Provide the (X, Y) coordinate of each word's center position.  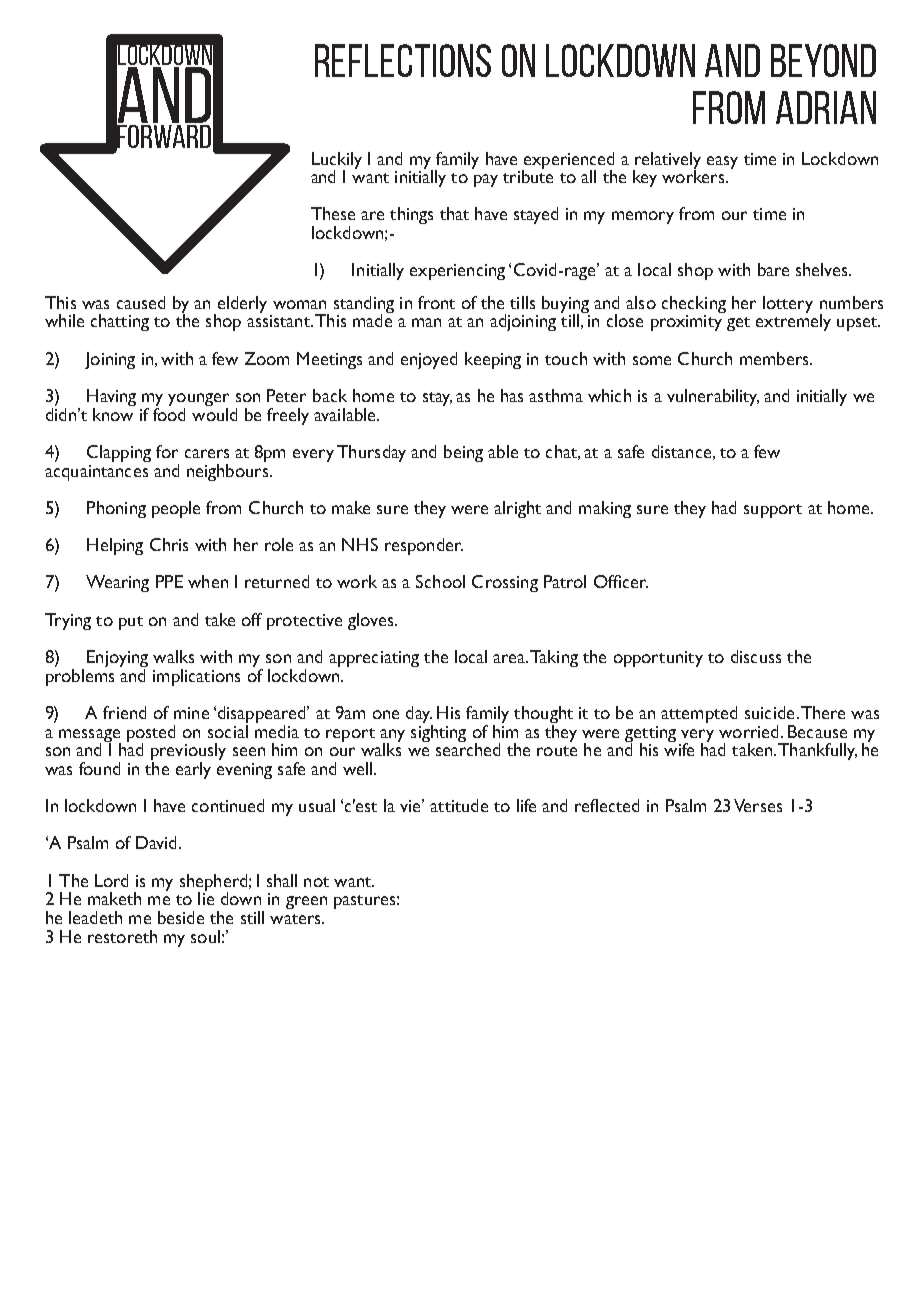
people (176, 509)
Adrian (826, 107)
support (773, 511)
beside (181, 917)
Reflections (403, 60)
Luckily (337, 161)
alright (517, 509)
